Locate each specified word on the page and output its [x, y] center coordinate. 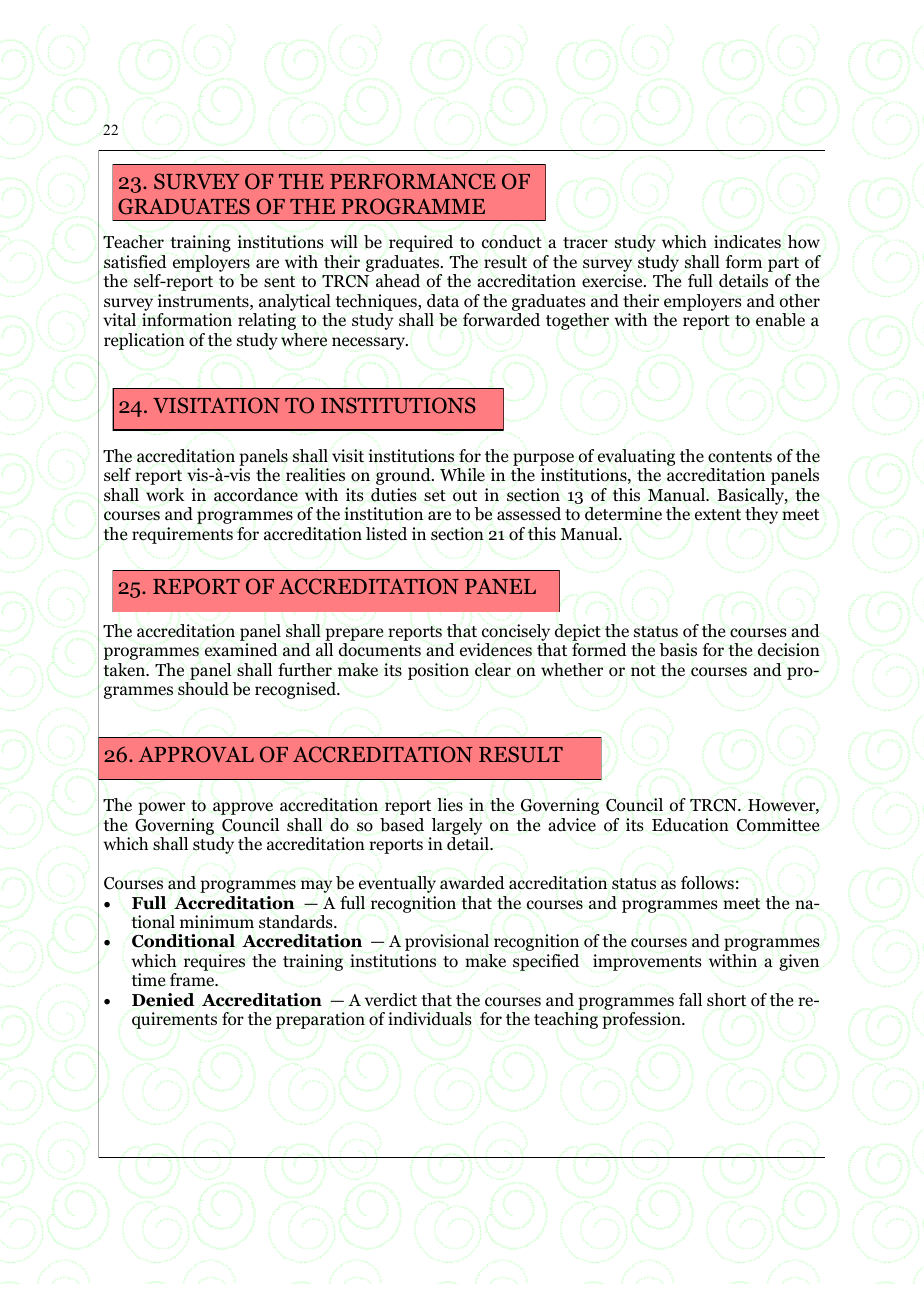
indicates [747, 242]
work [165, 495]
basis [678, 650]
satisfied [135, 261]
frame [193, 980]
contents [740, 457]
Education [690, 825]
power [161, 808]
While [462, 474]
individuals [430, 1019]
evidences [496, 650]
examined [241, 649]
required [421, 243]
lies [450, 804]
